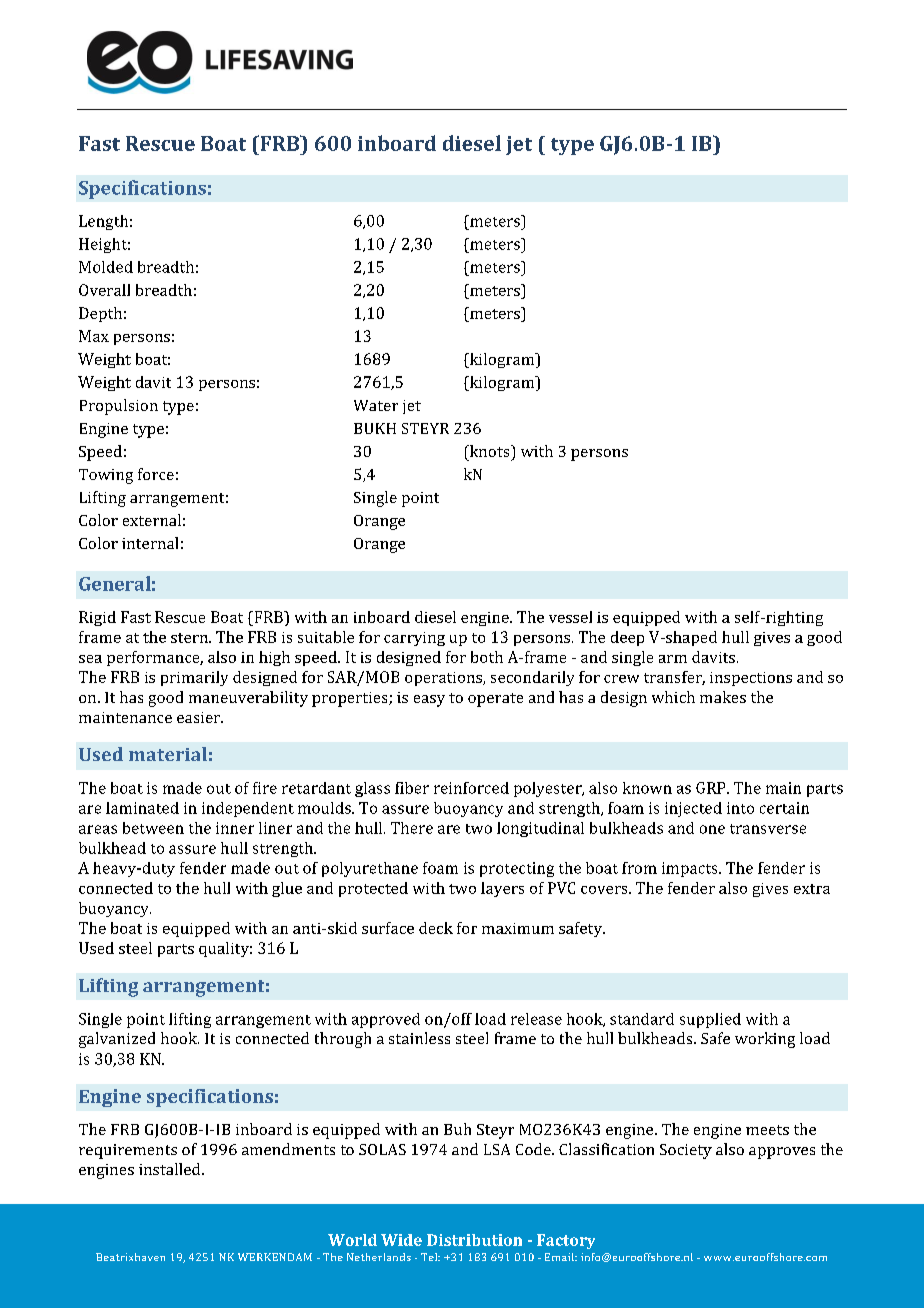  I want to click on stern, so click(190, 638).
